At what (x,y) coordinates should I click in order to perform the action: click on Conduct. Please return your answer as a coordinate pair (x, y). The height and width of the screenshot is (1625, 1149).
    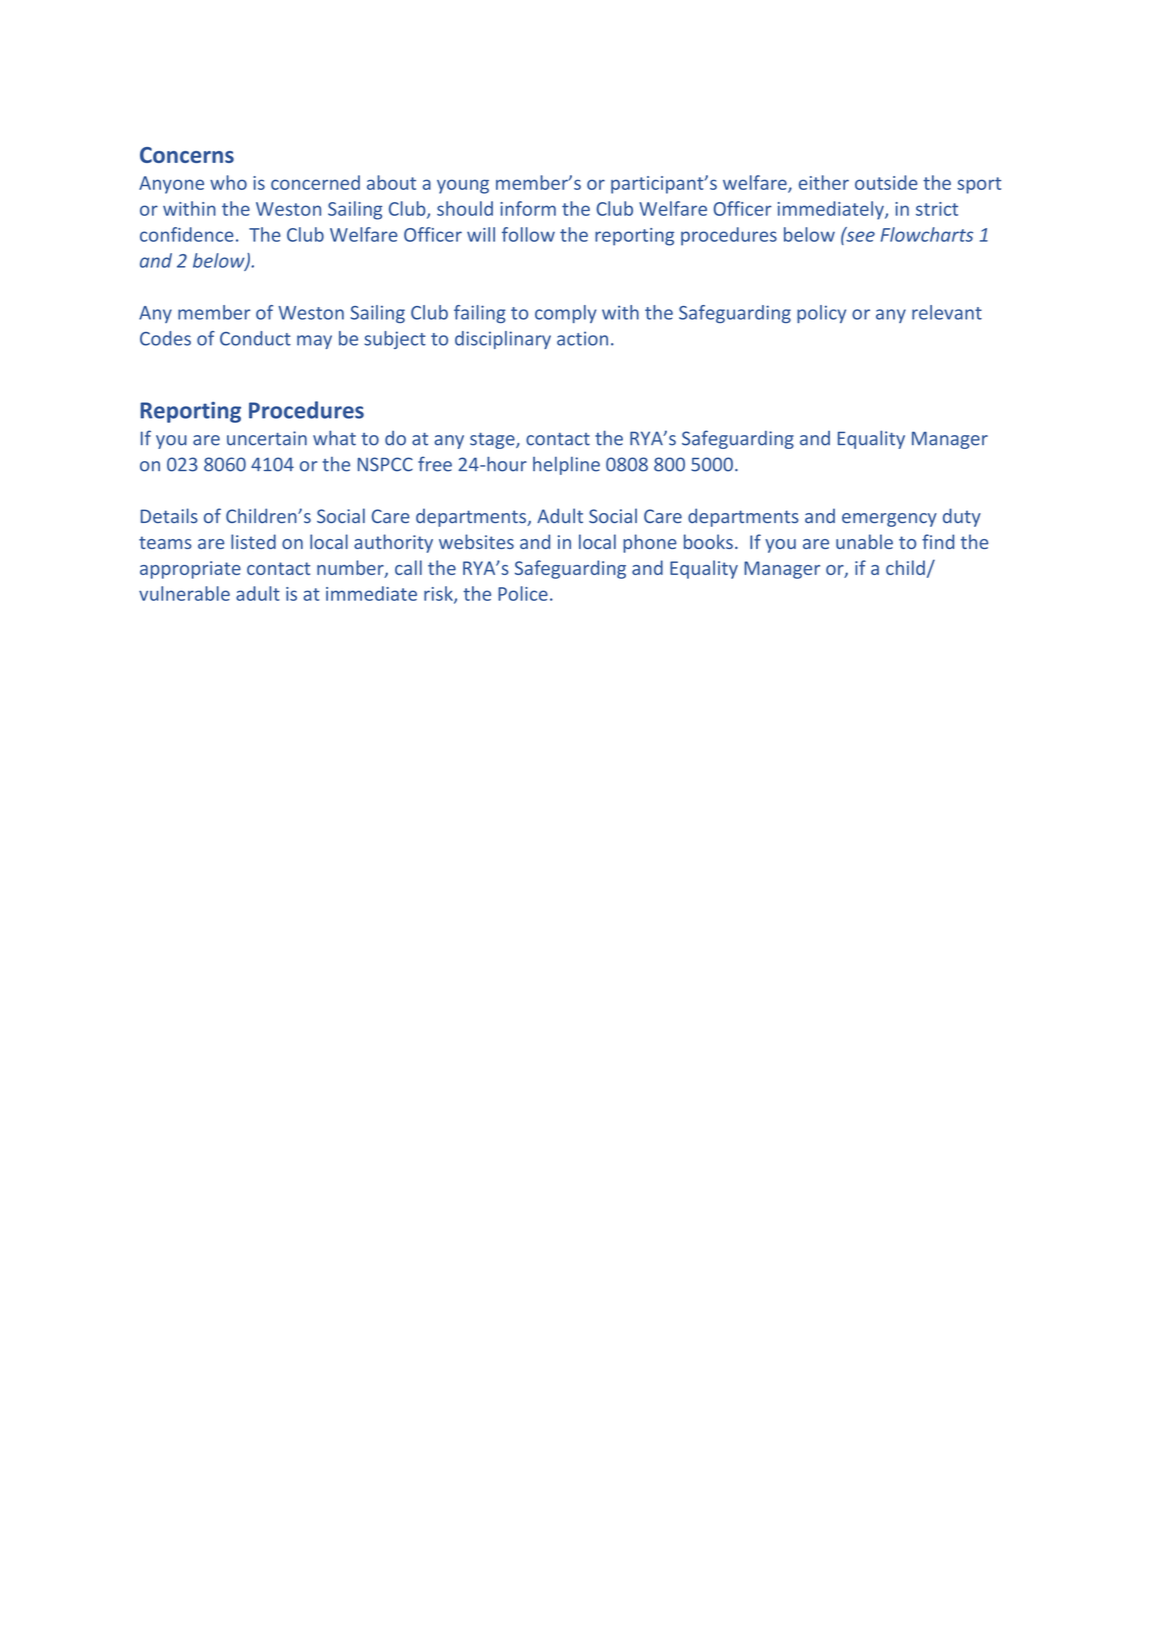
    Looking at the image, I should click on (255, 338).
